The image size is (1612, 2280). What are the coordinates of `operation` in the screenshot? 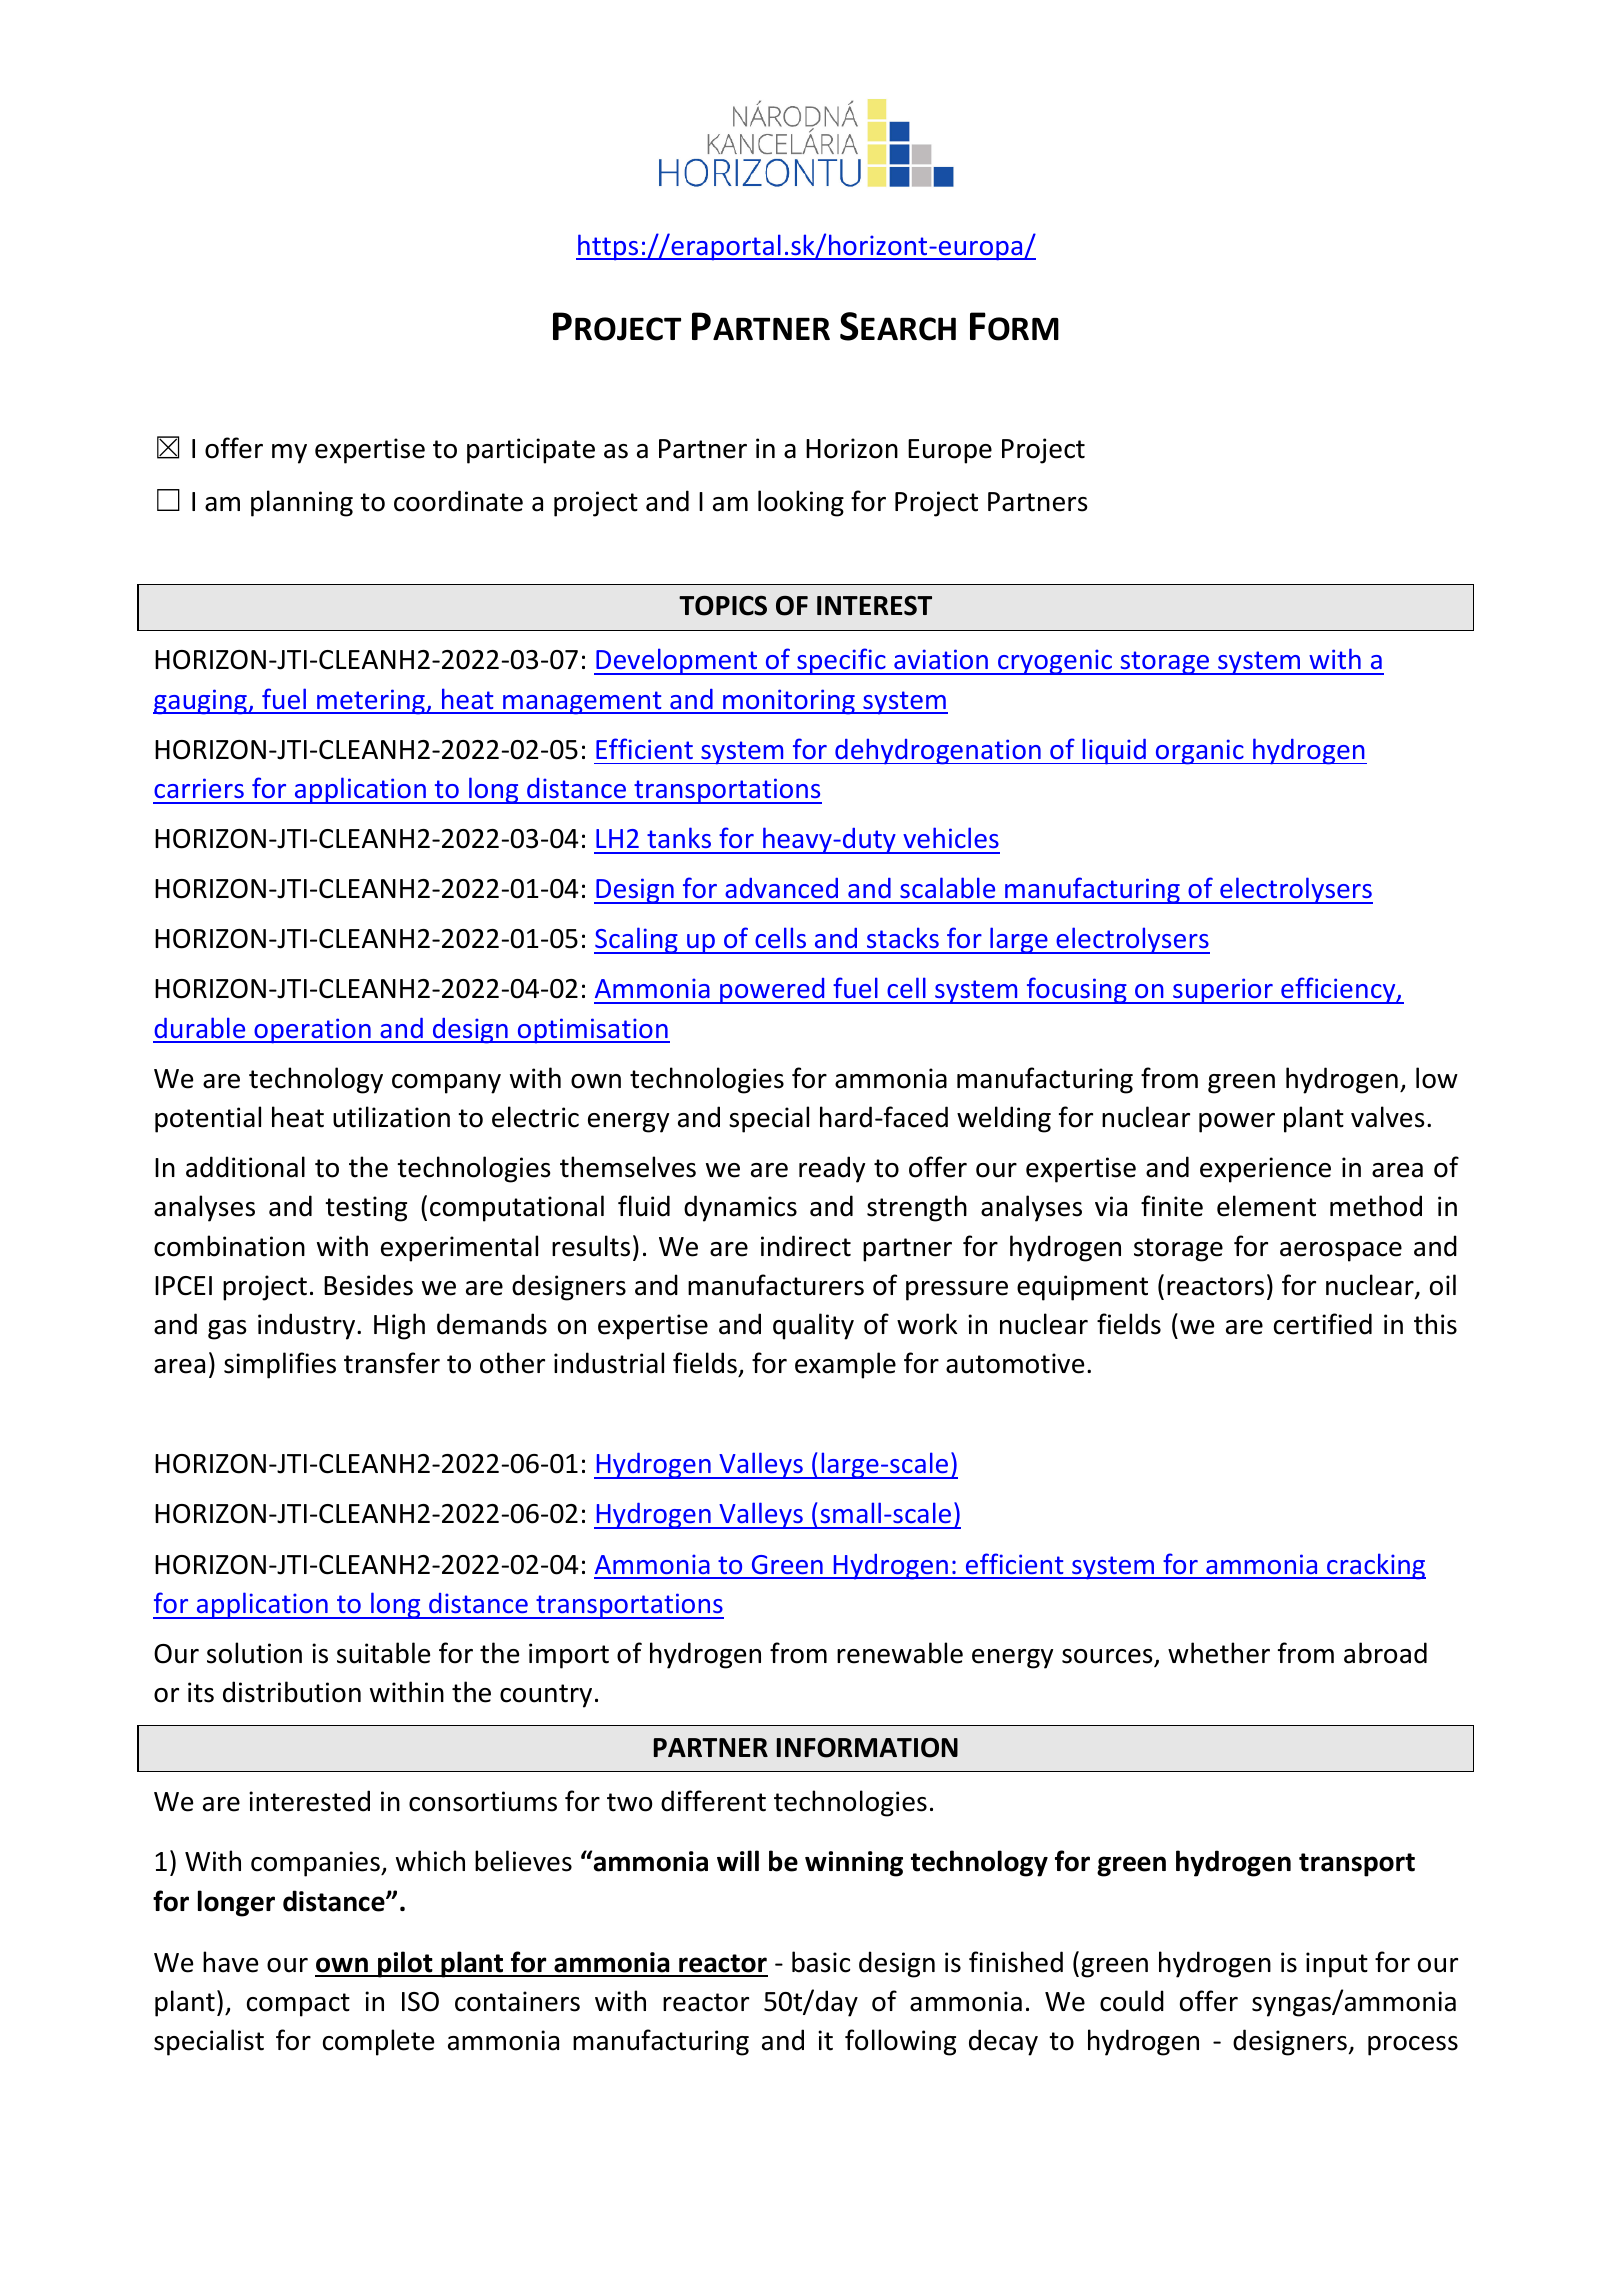 It's located at (312, 1031).
